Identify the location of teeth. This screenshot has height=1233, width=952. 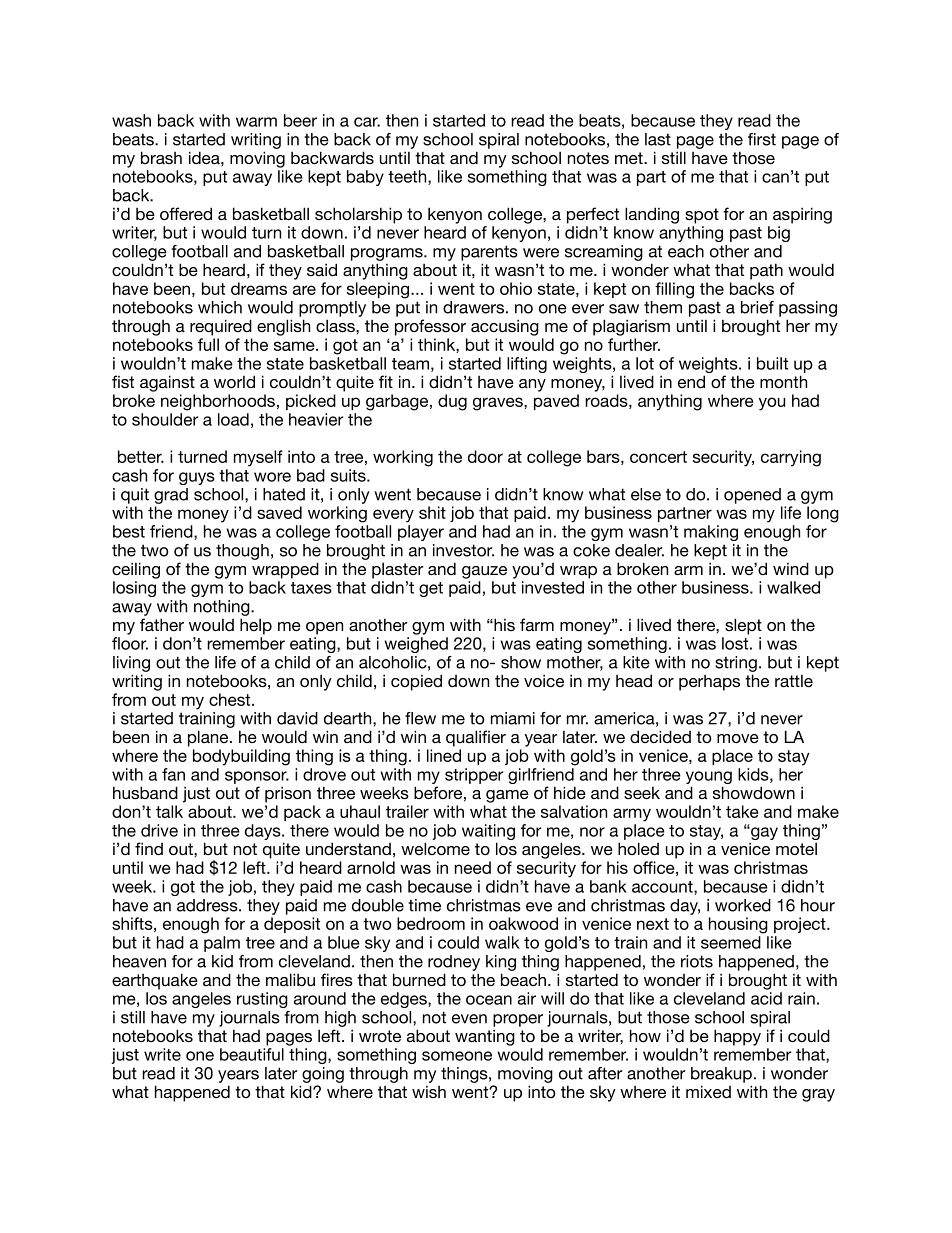
(408, 177).
